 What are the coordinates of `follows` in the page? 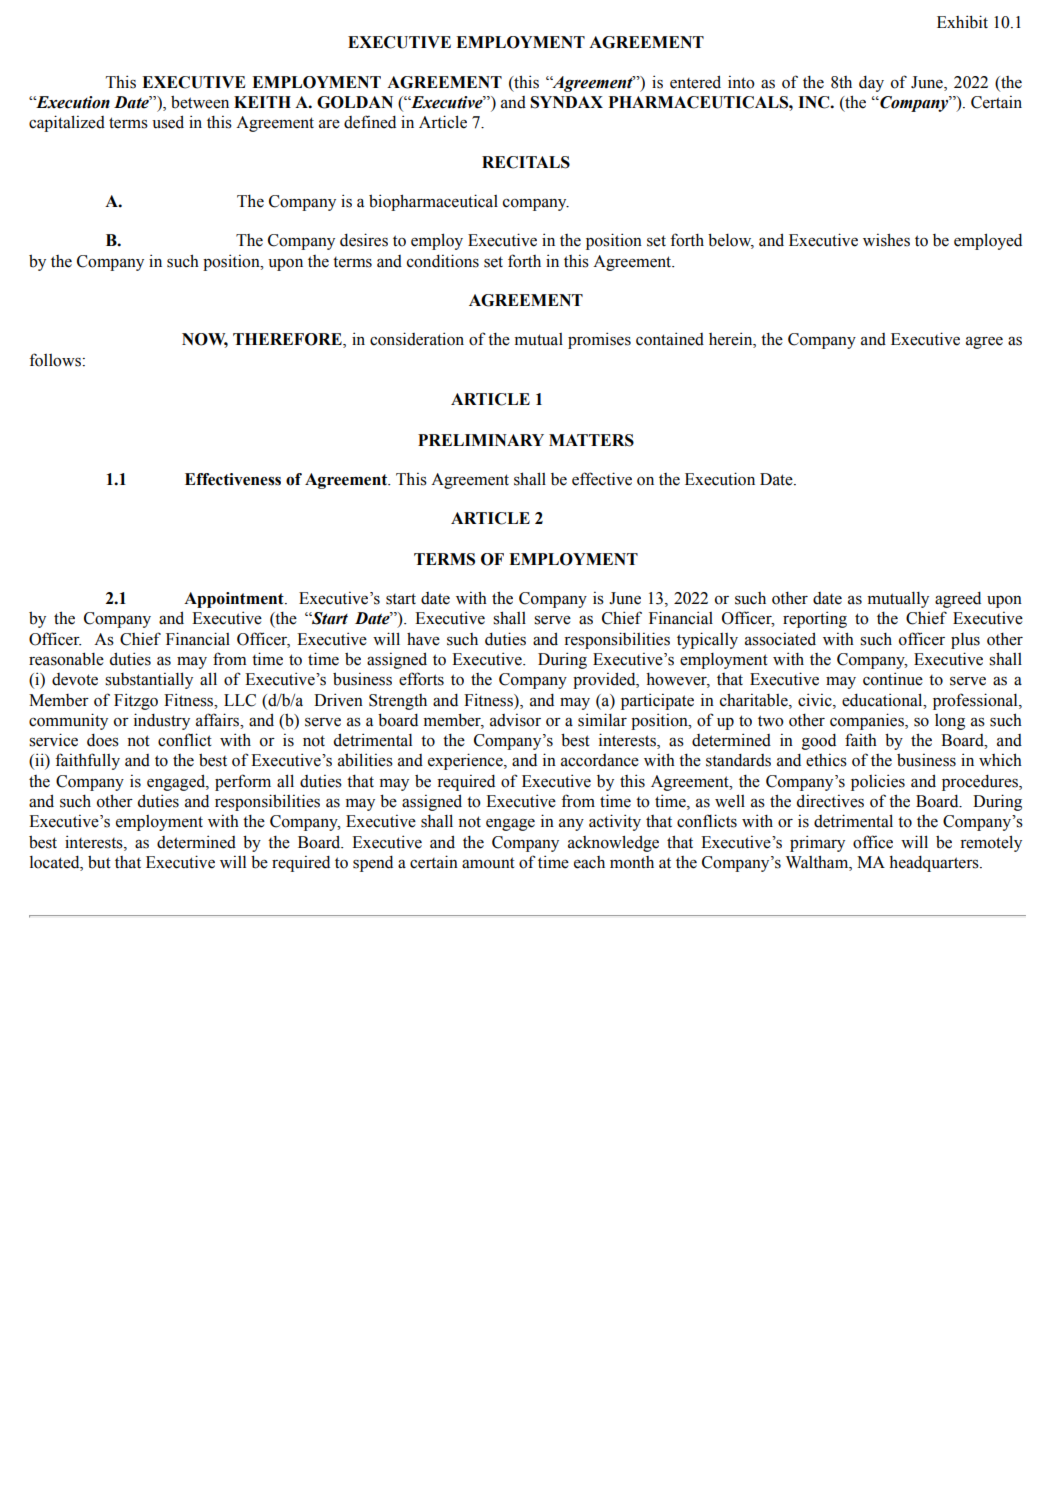 It's located at (55, 360).
